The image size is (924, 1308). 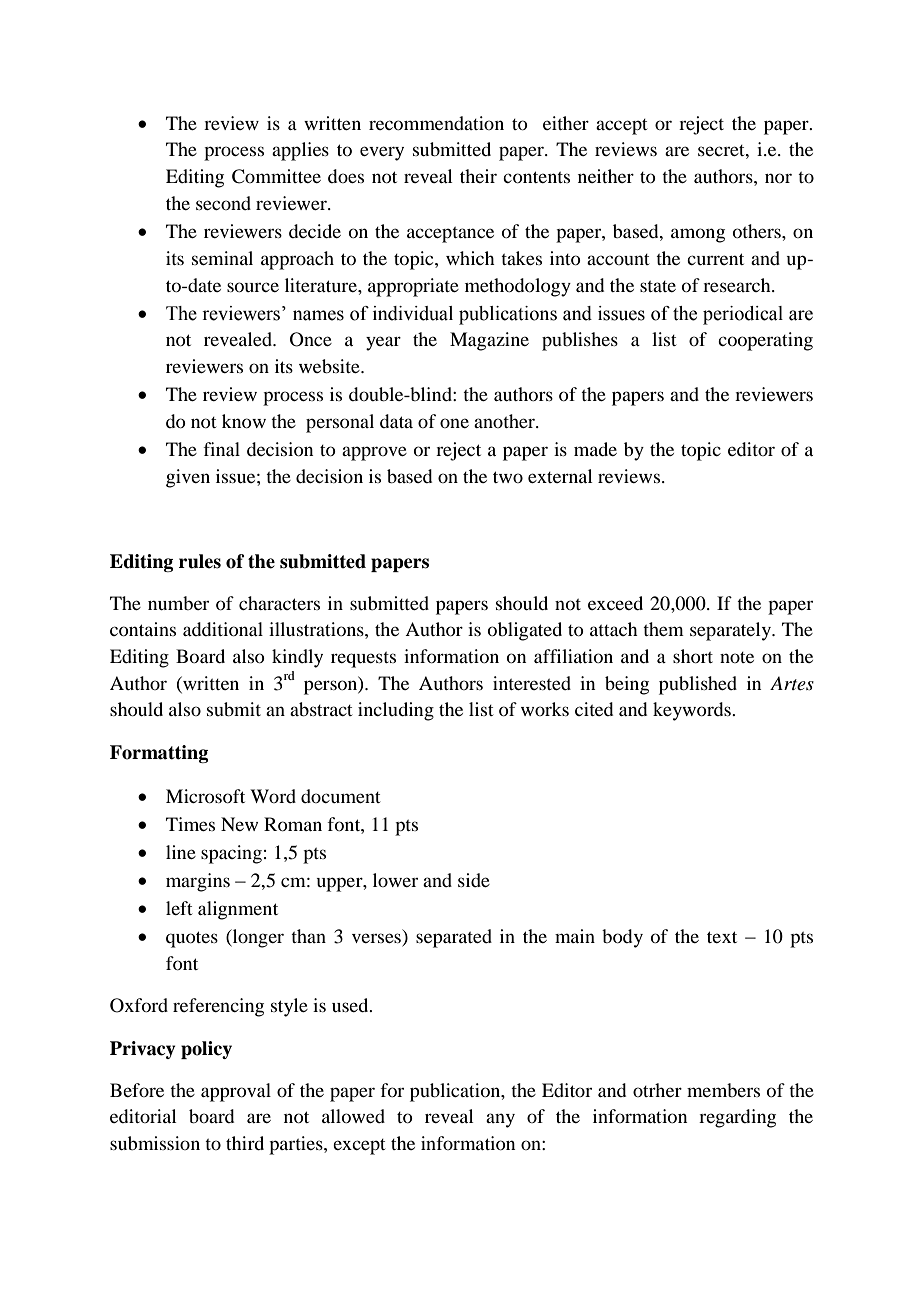 What do you see at coordinates (731, 631) in the image?
I see `separately` at bounding box center [731, 631].
